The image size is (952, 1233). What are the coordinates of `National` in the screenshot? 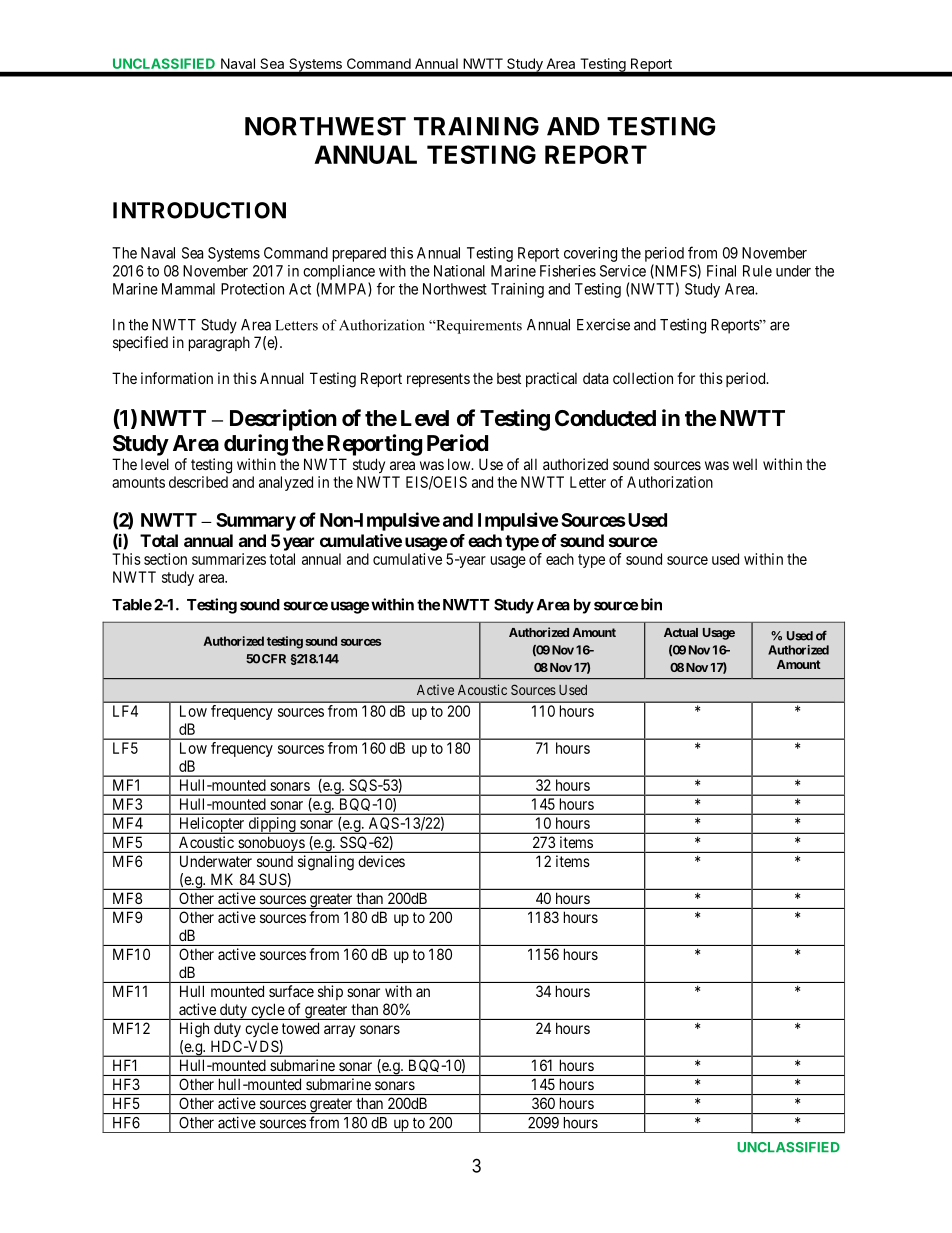 It's located at (459, 271).
